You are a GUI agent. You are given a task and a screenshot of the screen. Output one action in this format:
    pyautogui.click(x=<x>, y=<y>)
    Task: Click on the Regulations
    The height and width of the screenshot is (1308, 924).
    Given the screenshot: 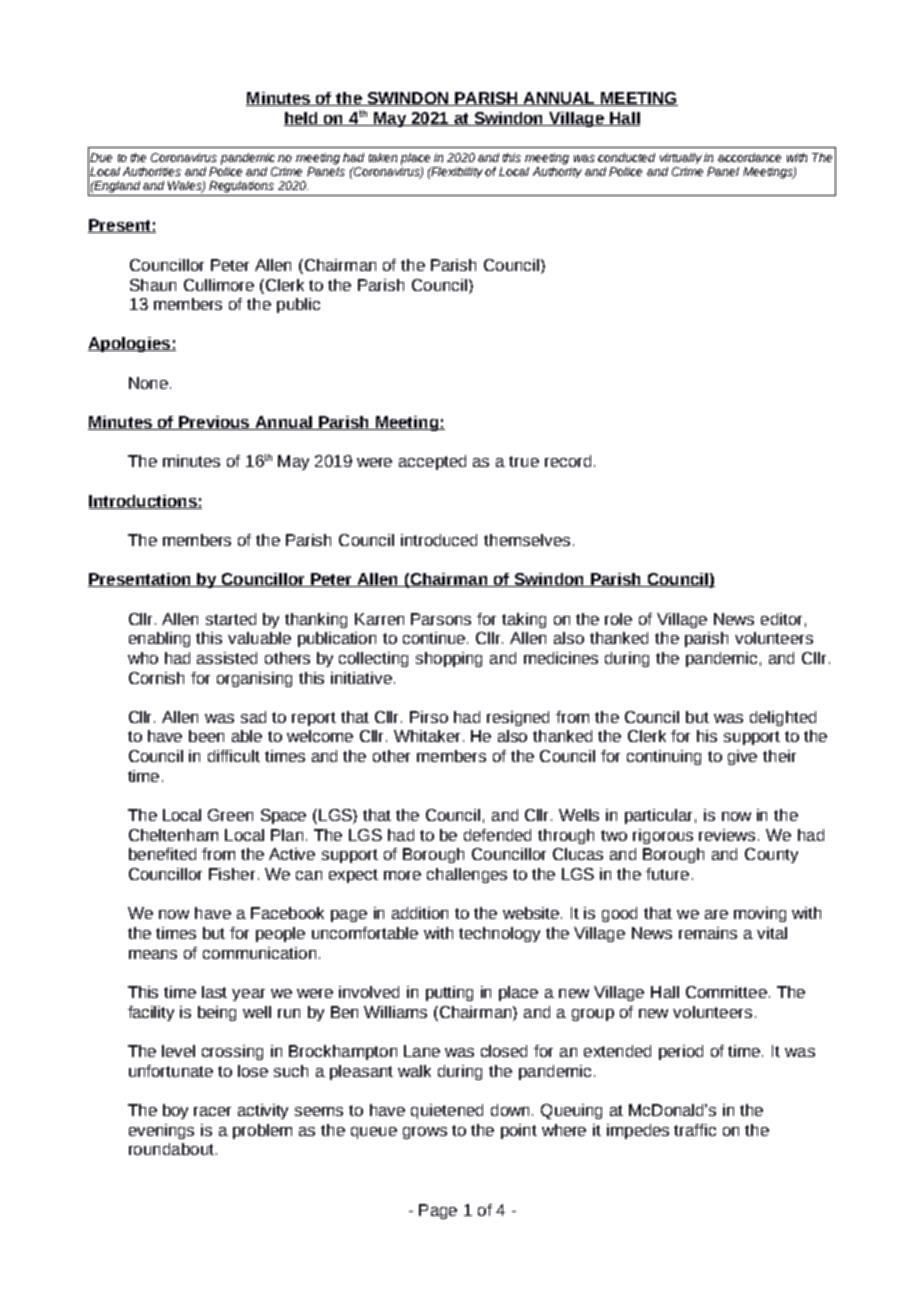 What is the action you would take?
    pyautogui.click(x=241, y=187)
